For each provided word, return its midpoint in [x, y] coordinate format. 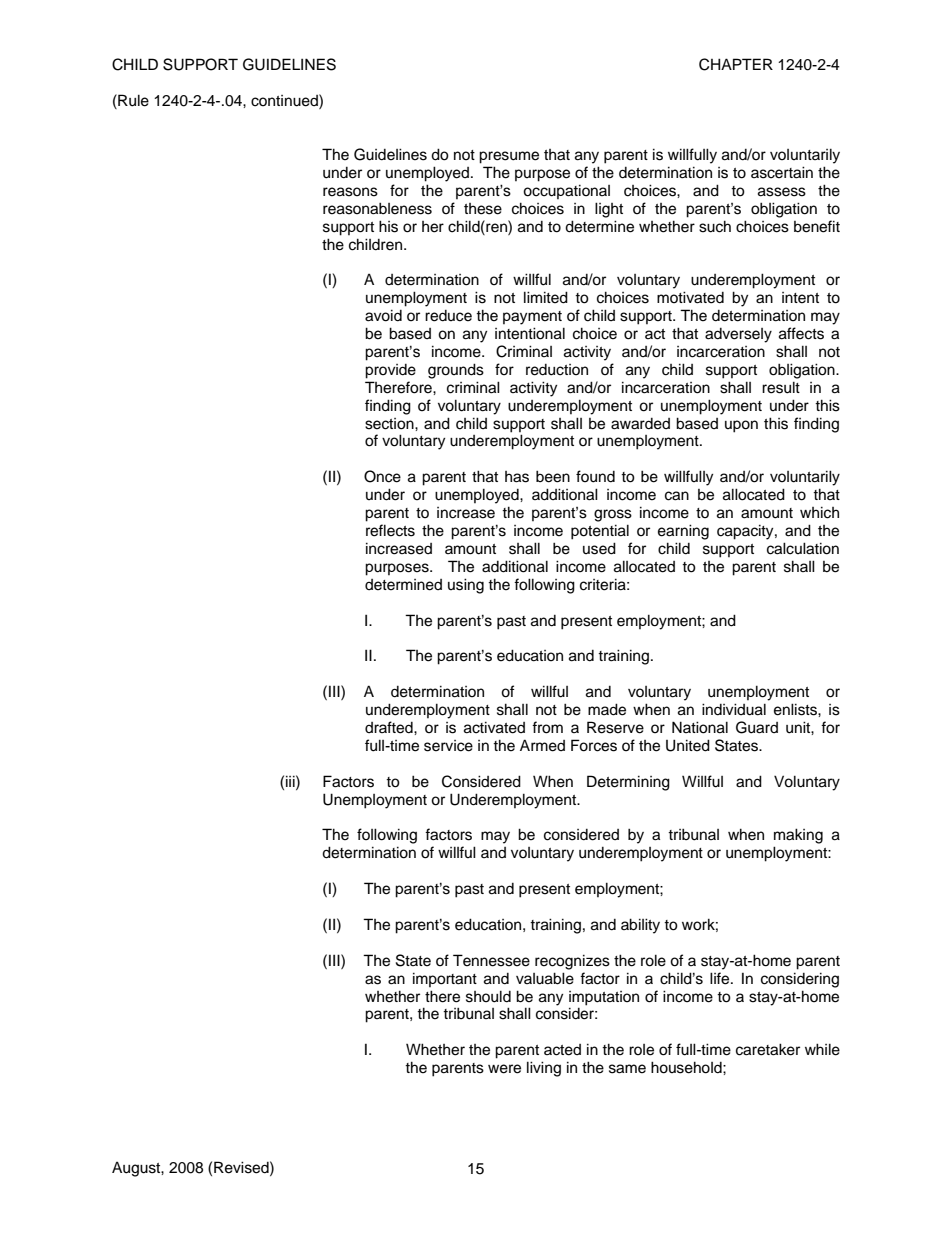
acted [562, 1050]
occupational [566, 191]
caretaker [768, 1049]
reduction [557, 370]
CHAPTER [736, 64]
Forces [594, 745]
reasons [350, 192]
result [781, 387]
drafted [390, 727]
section [390, 424]
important [445, 979]
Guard [757, 727]
